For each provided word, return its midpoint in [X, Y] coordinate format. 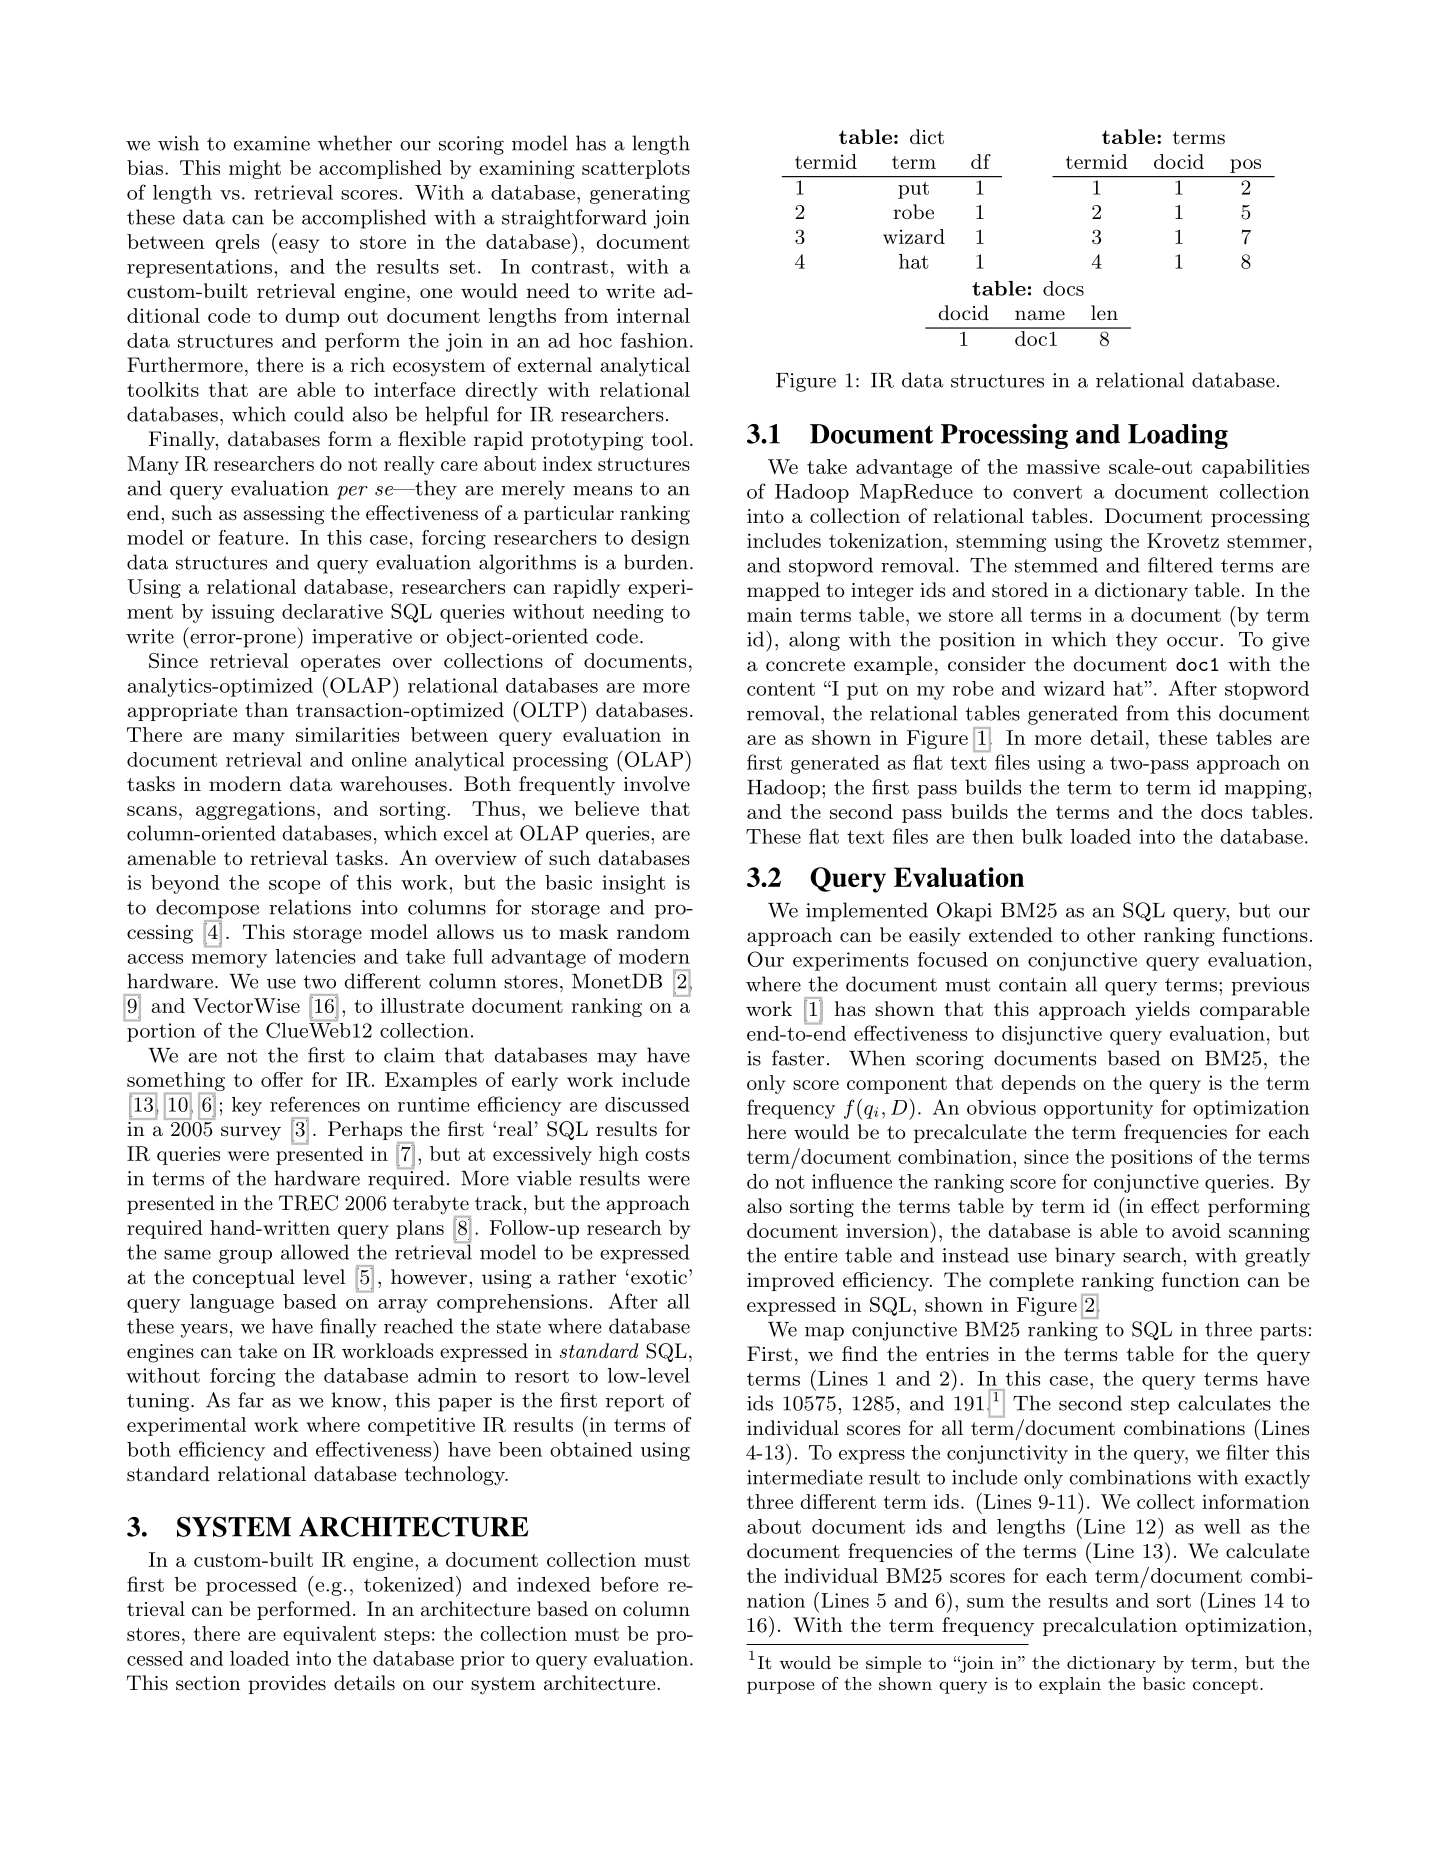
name [1040, 315]
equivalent [329, 1635]
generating [640, 194]
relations [310, 907]
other [1111, 935]
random [653, 932]
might [255, 169]
